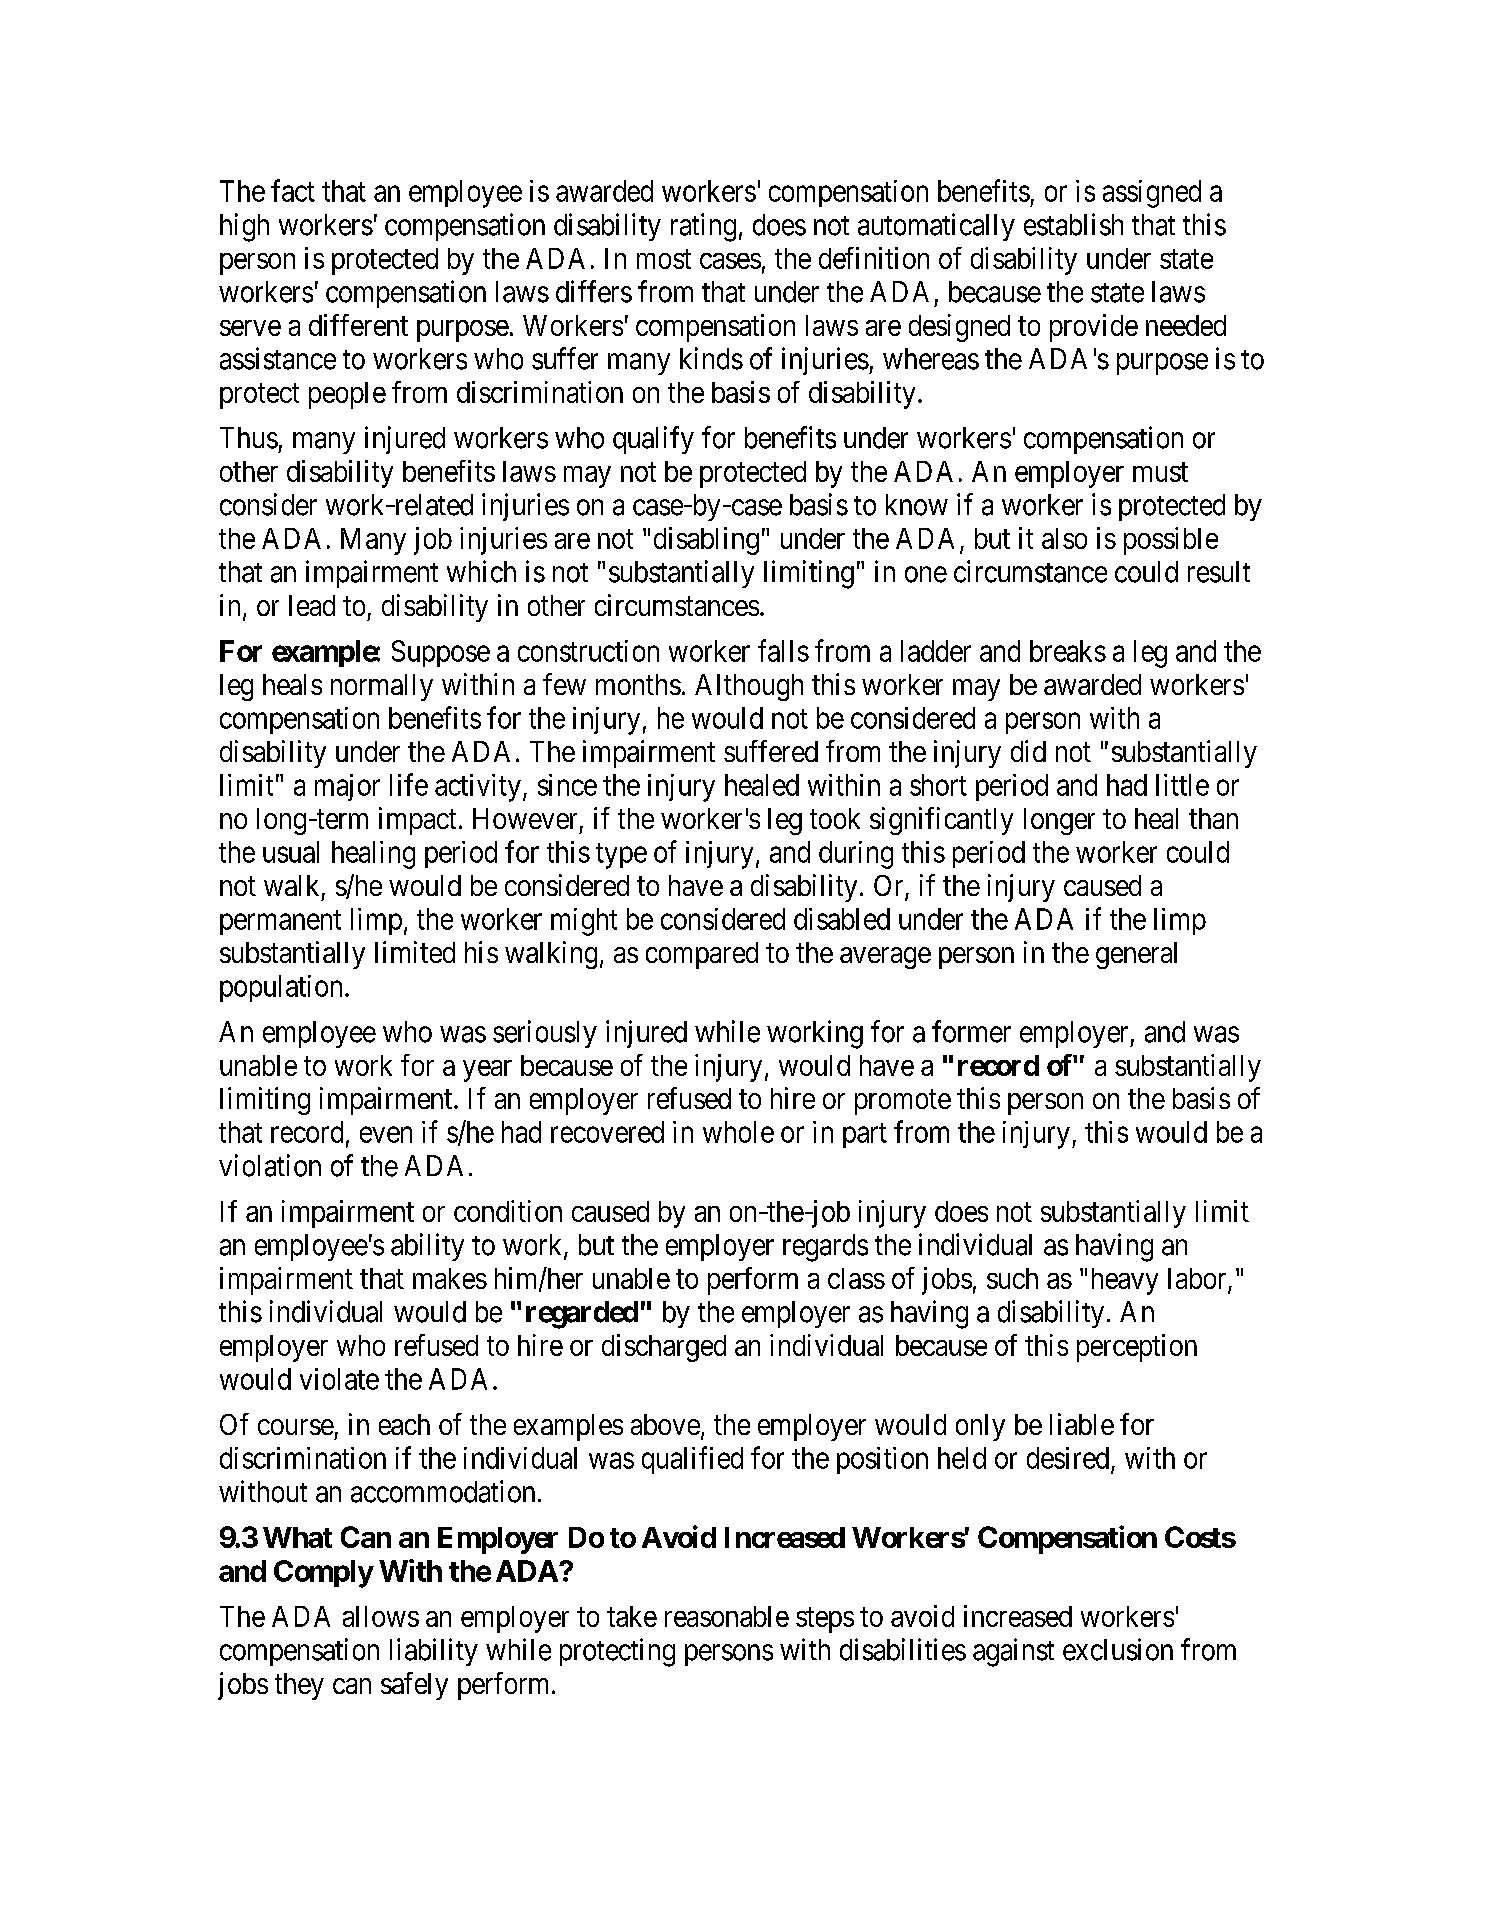 This page has width=1486, height=1923. Describe the element at coordinates (703, 227) in the page. I see `rating` at that location.
